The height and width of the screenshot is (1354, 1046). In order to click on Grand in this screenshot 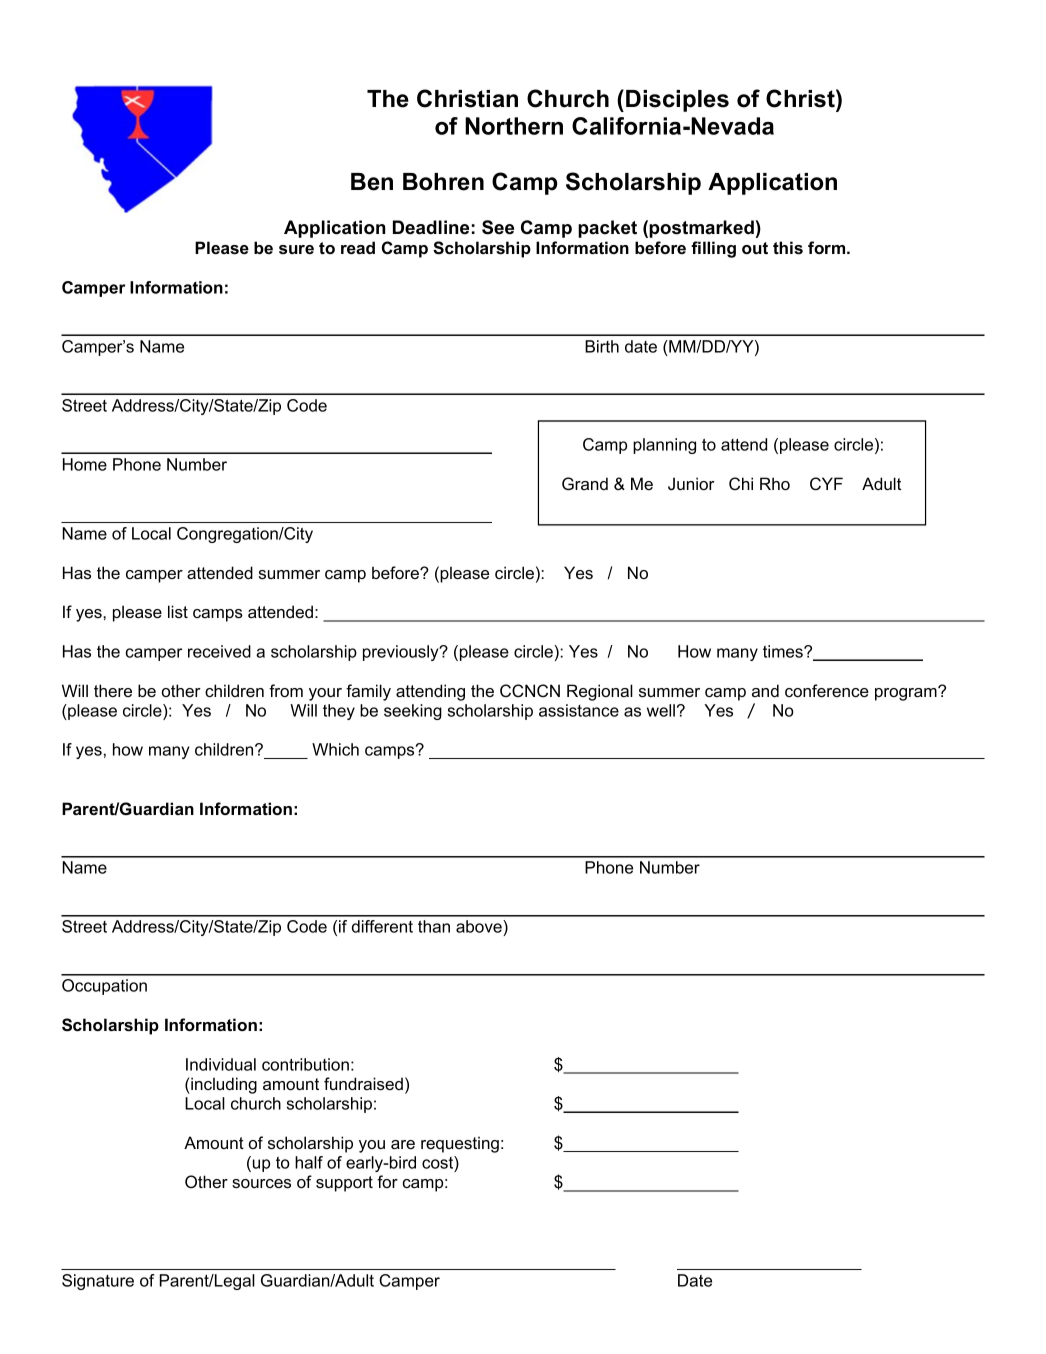, I will do `click(585, 484)`.
